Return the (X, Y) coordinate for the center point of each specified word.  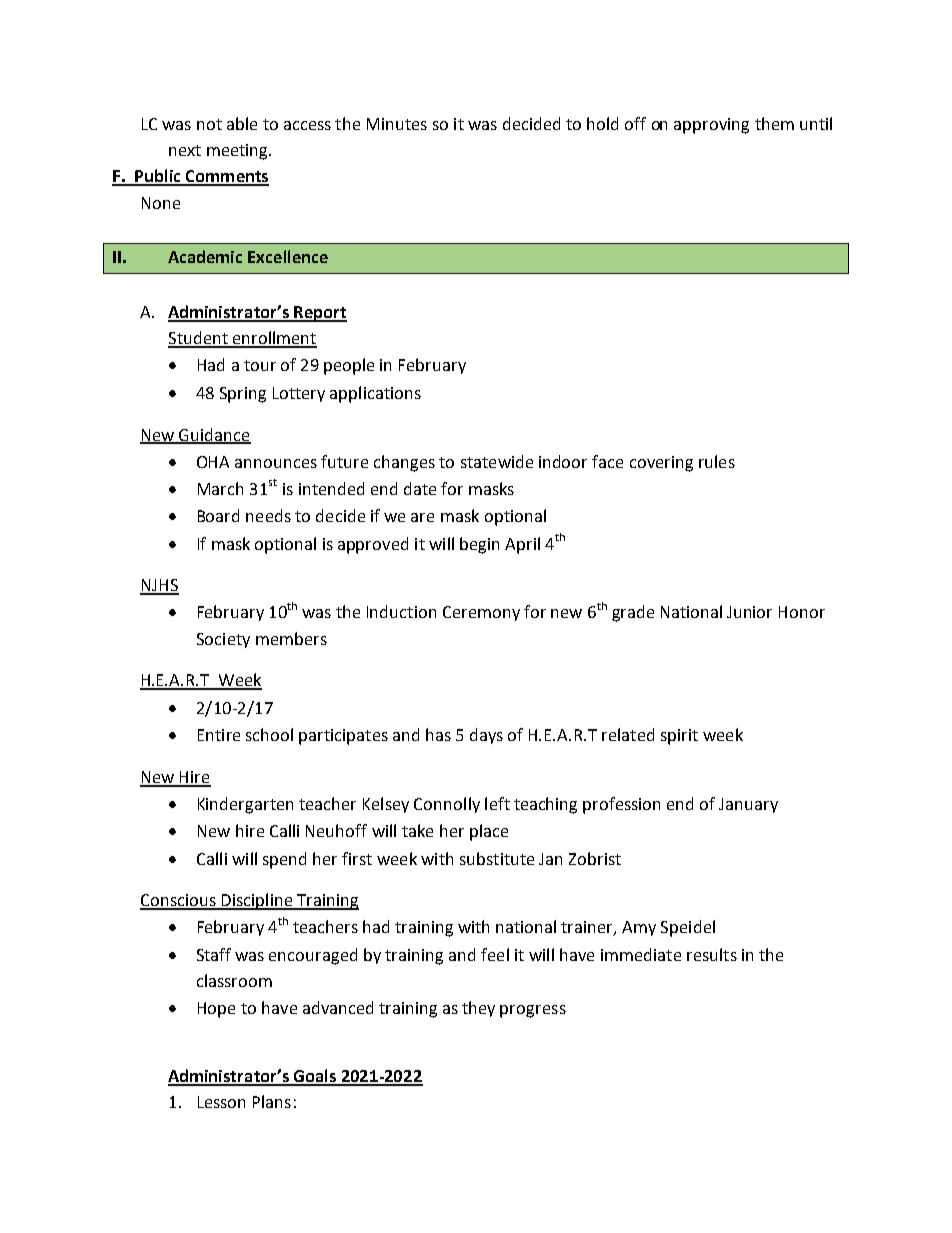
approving (711, 126)
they (478, 1009)
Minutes (397, 124)
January (748, 805)
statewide (497, 461)
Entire (219, 735)
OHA (213, 462)
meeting (238, 152)
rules (717, 461)
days (486, 736)
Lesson (221, 1102)
